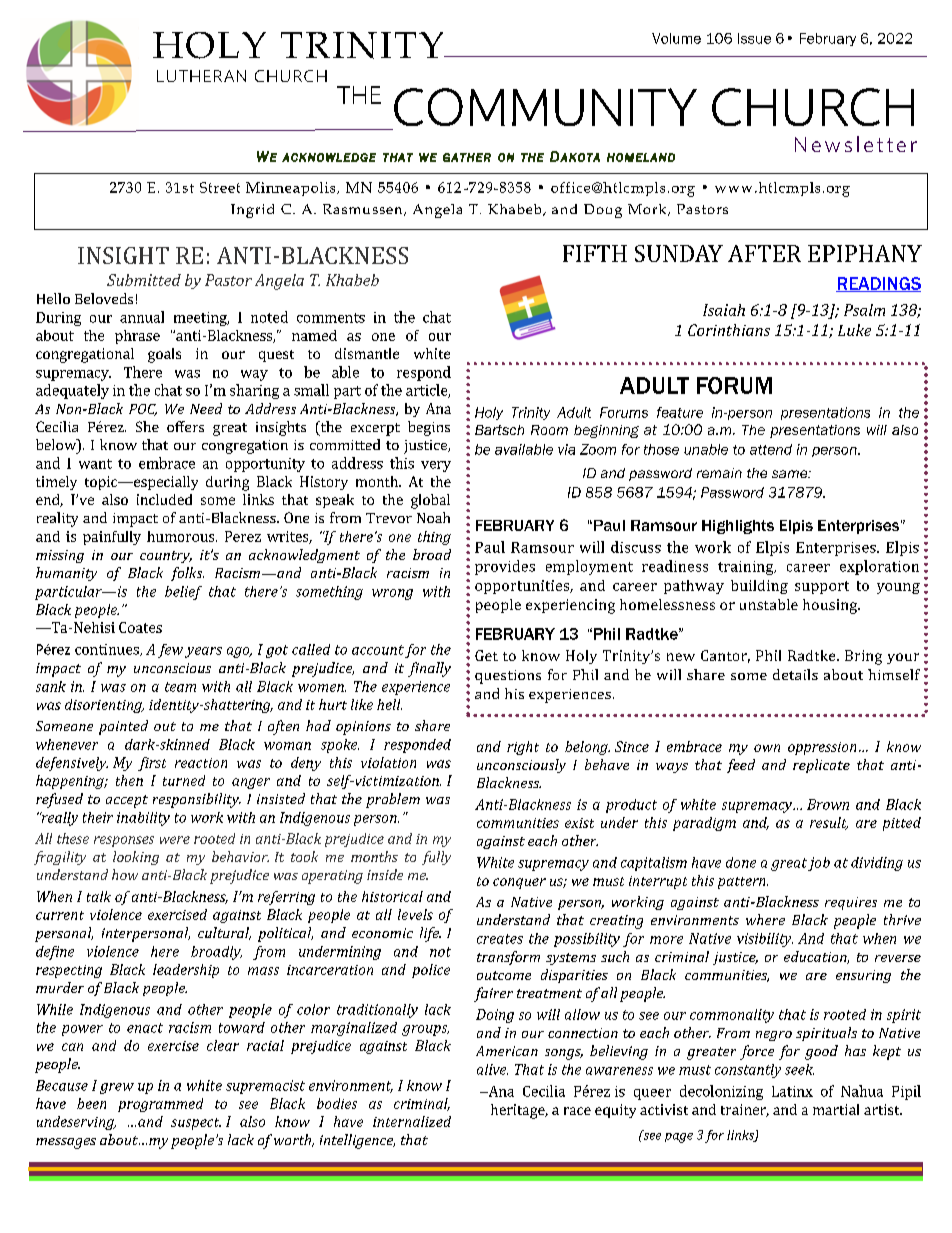  I want to click on programmed, so click(160, 1105).
